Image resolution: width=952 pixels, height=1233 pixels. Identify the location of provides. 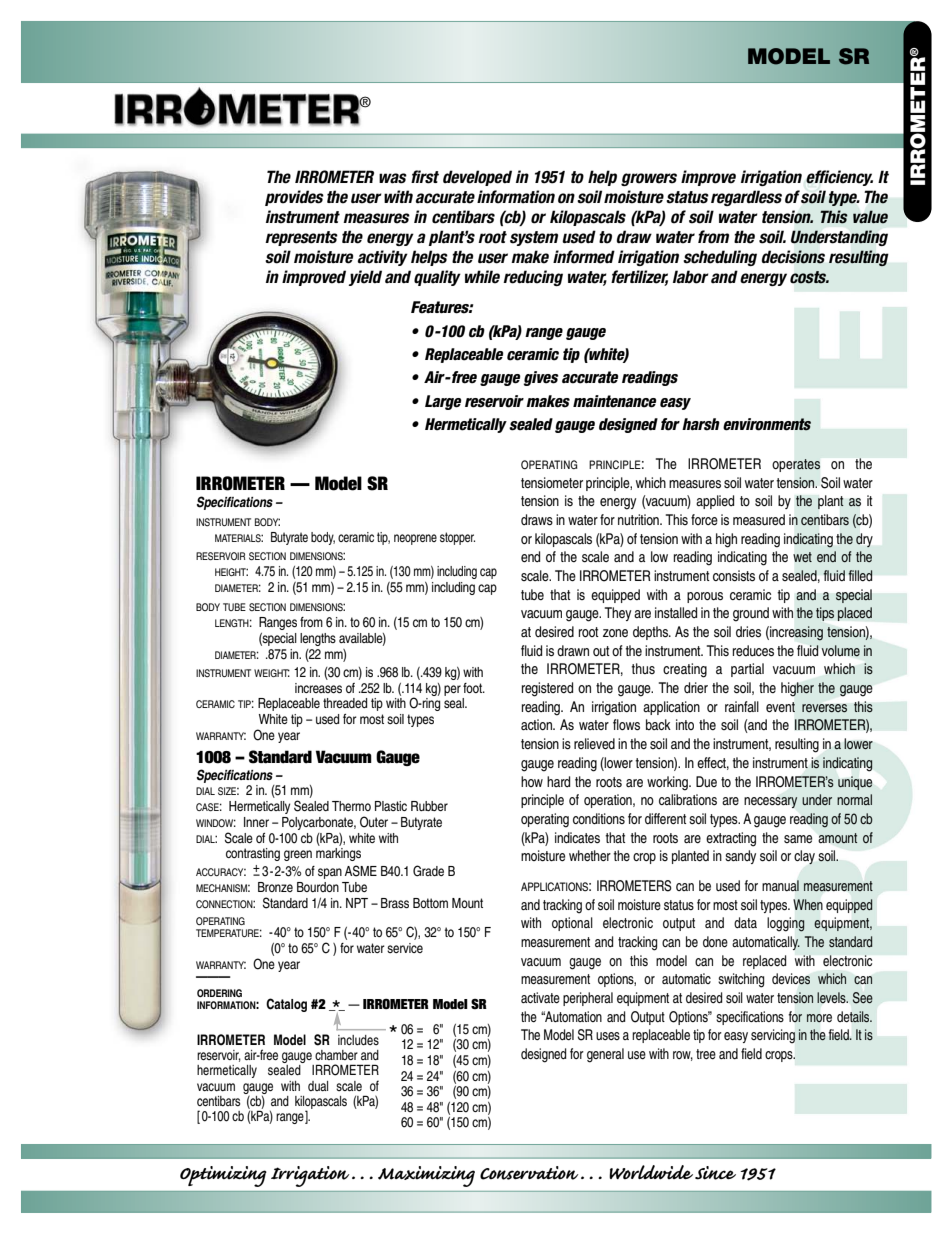
(294, 198).
